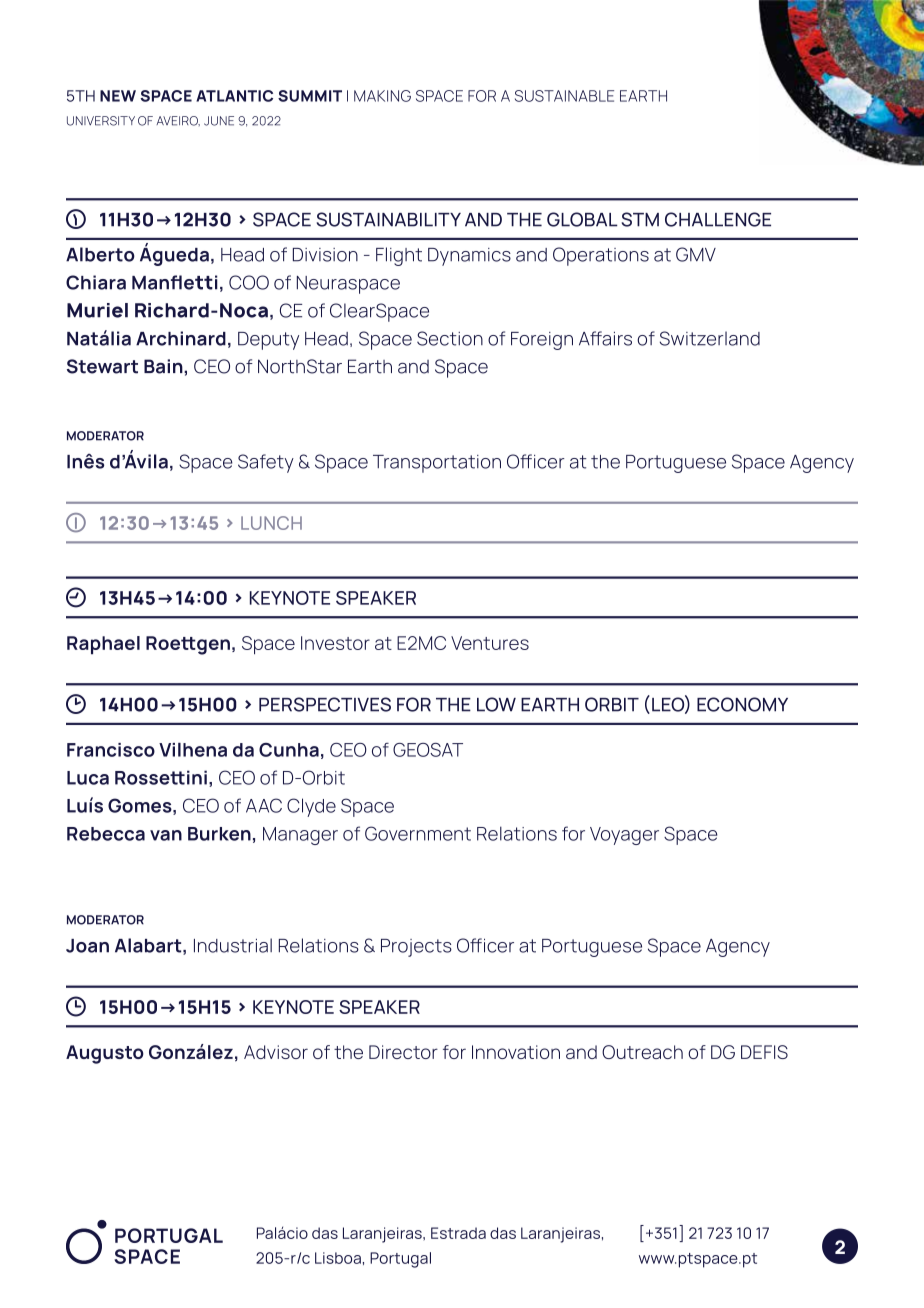 This screenshot has height=1308, width=924. What do you see at coordinates (742, 704) in the screenshot?
I see `ECONOMY` at bounding box center [742, 704].
